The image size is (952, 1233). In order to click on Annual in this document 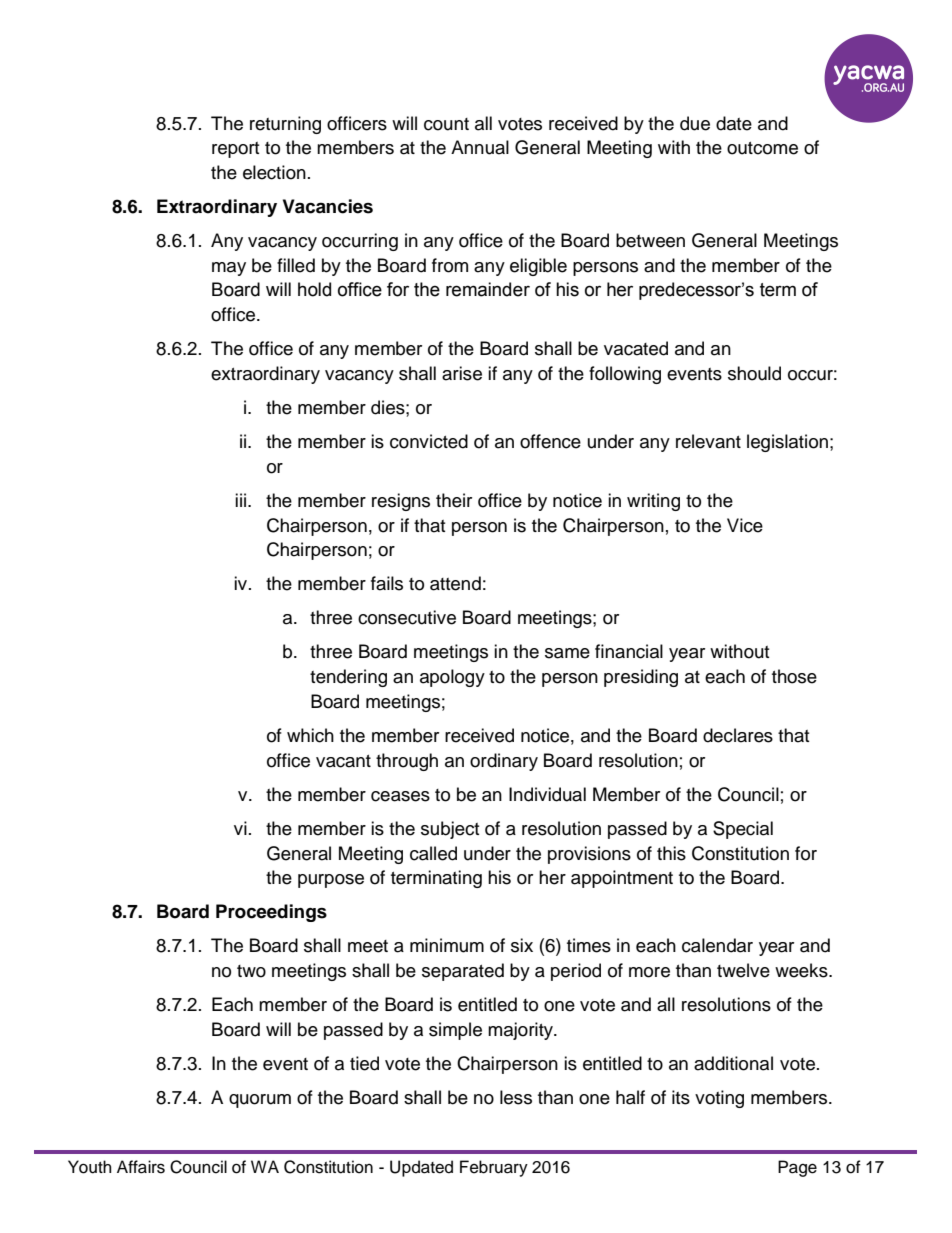, I will do `click(480, 147)`.
